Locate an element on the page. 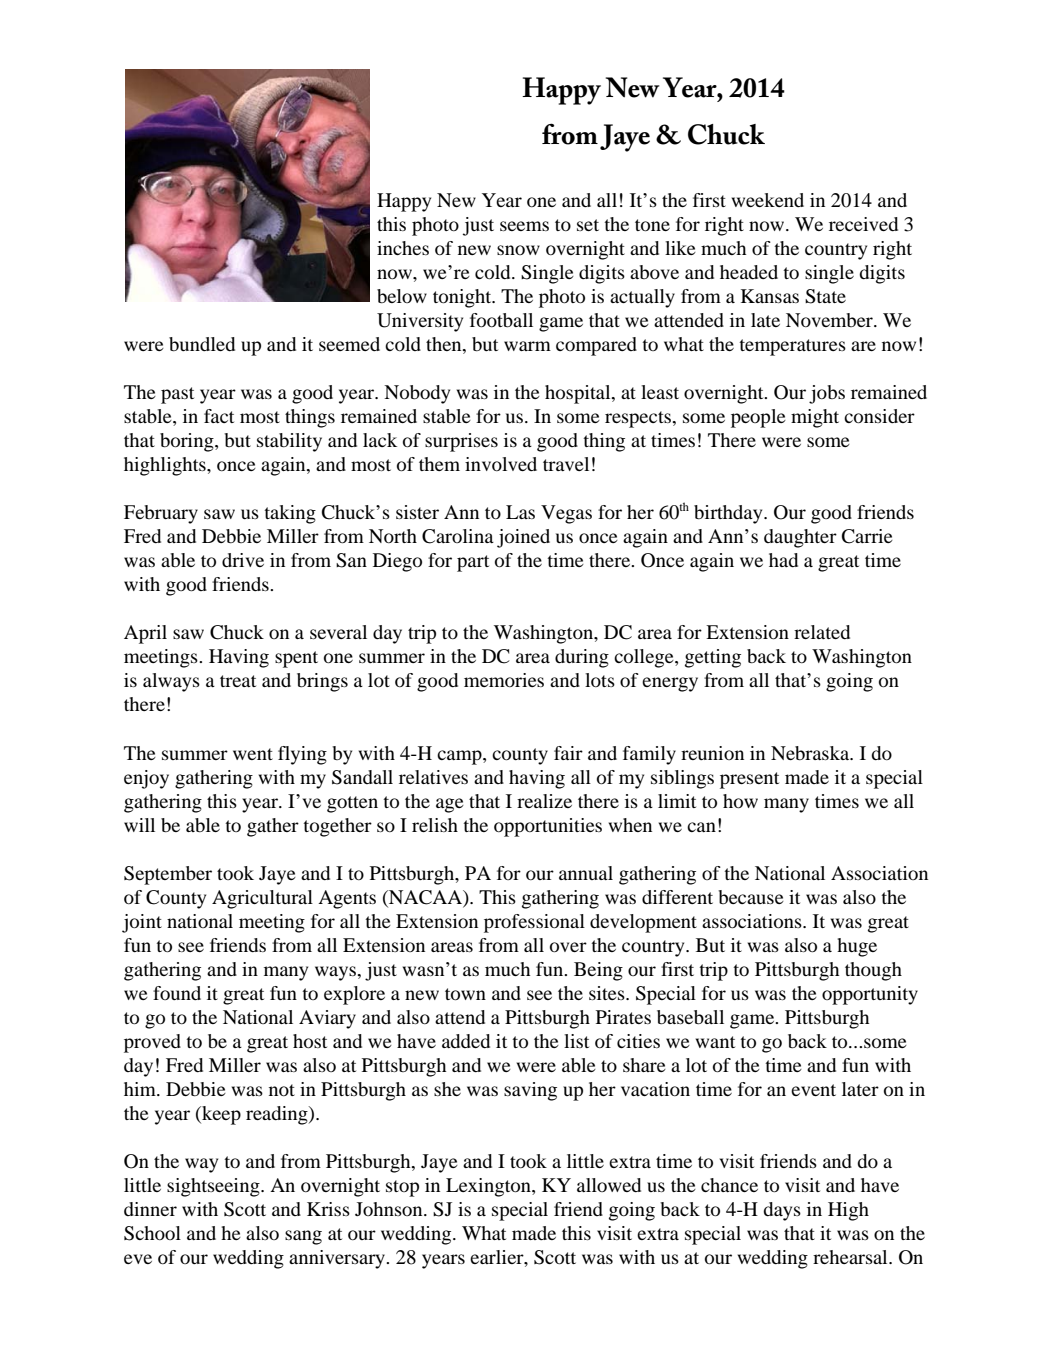  Agricultural is located at coordinates (262, 899).
